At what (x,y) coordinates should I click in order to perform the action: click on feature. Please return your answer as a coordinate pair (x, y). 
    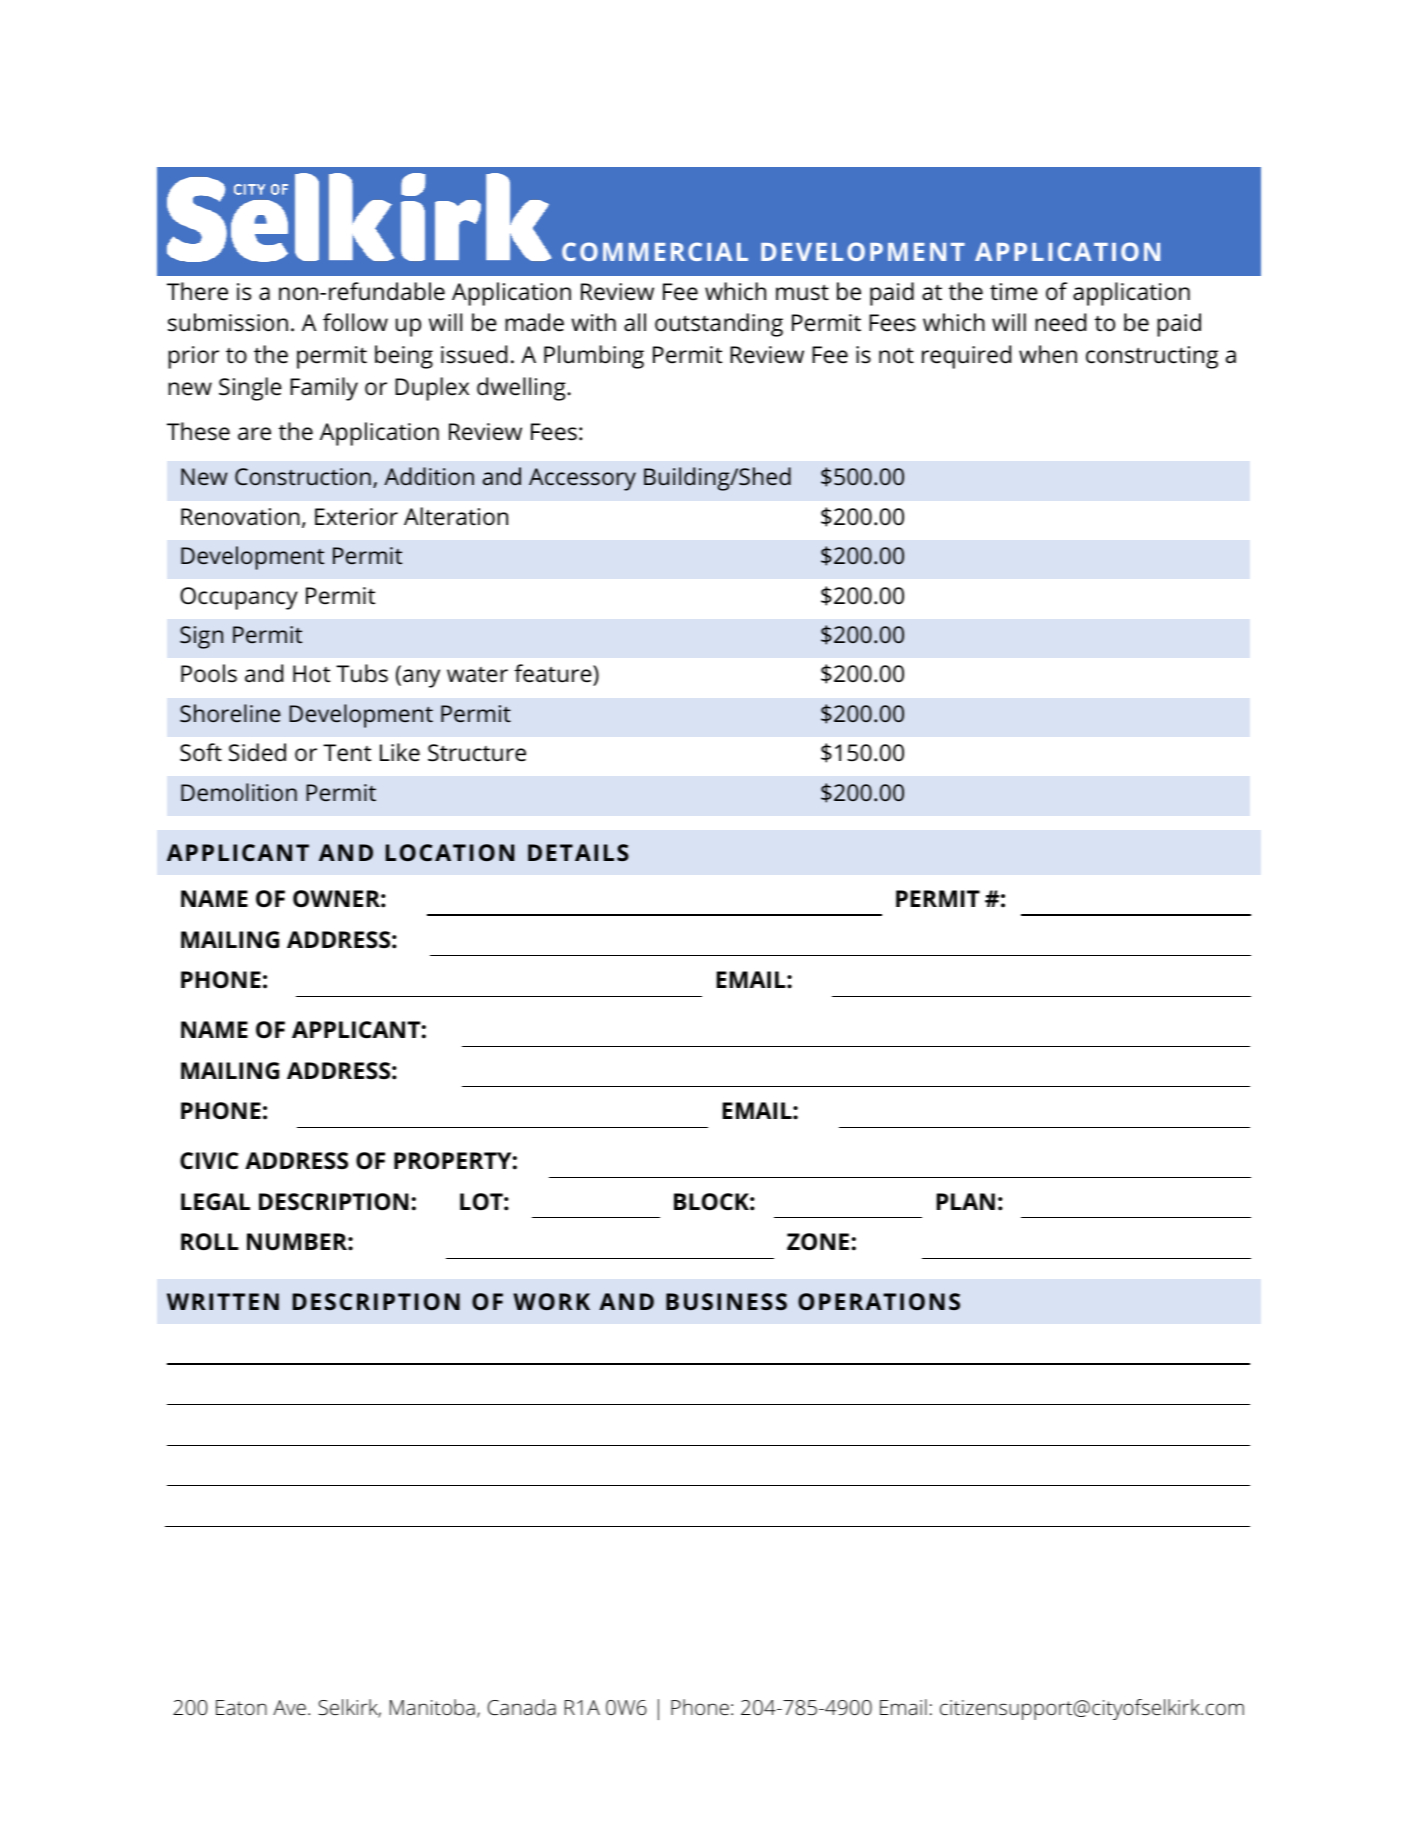
    Looking at the image, I should click on (554, 675).
